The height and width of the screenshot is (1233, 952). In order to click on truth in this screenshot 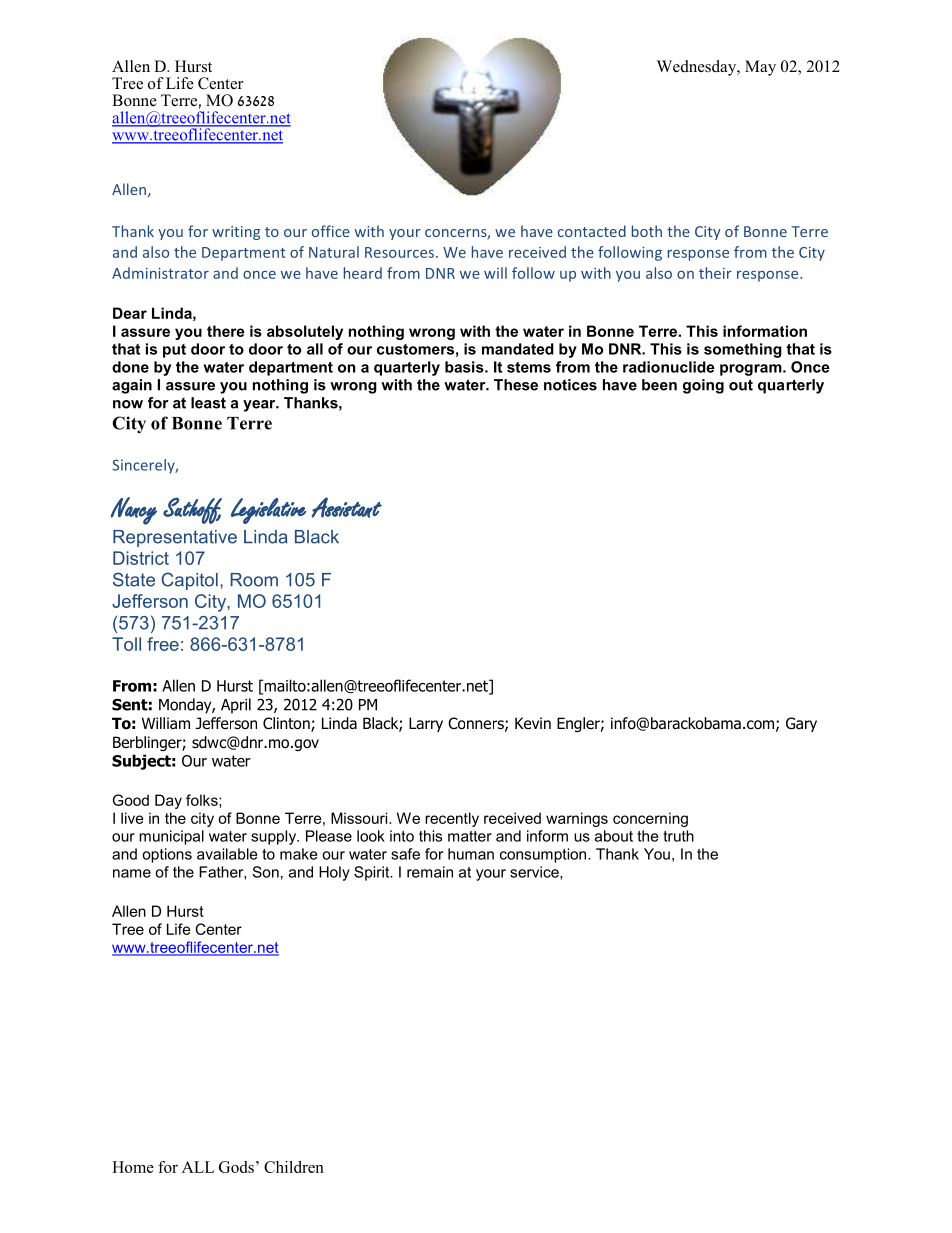, I will do `click(678, 836)`.
